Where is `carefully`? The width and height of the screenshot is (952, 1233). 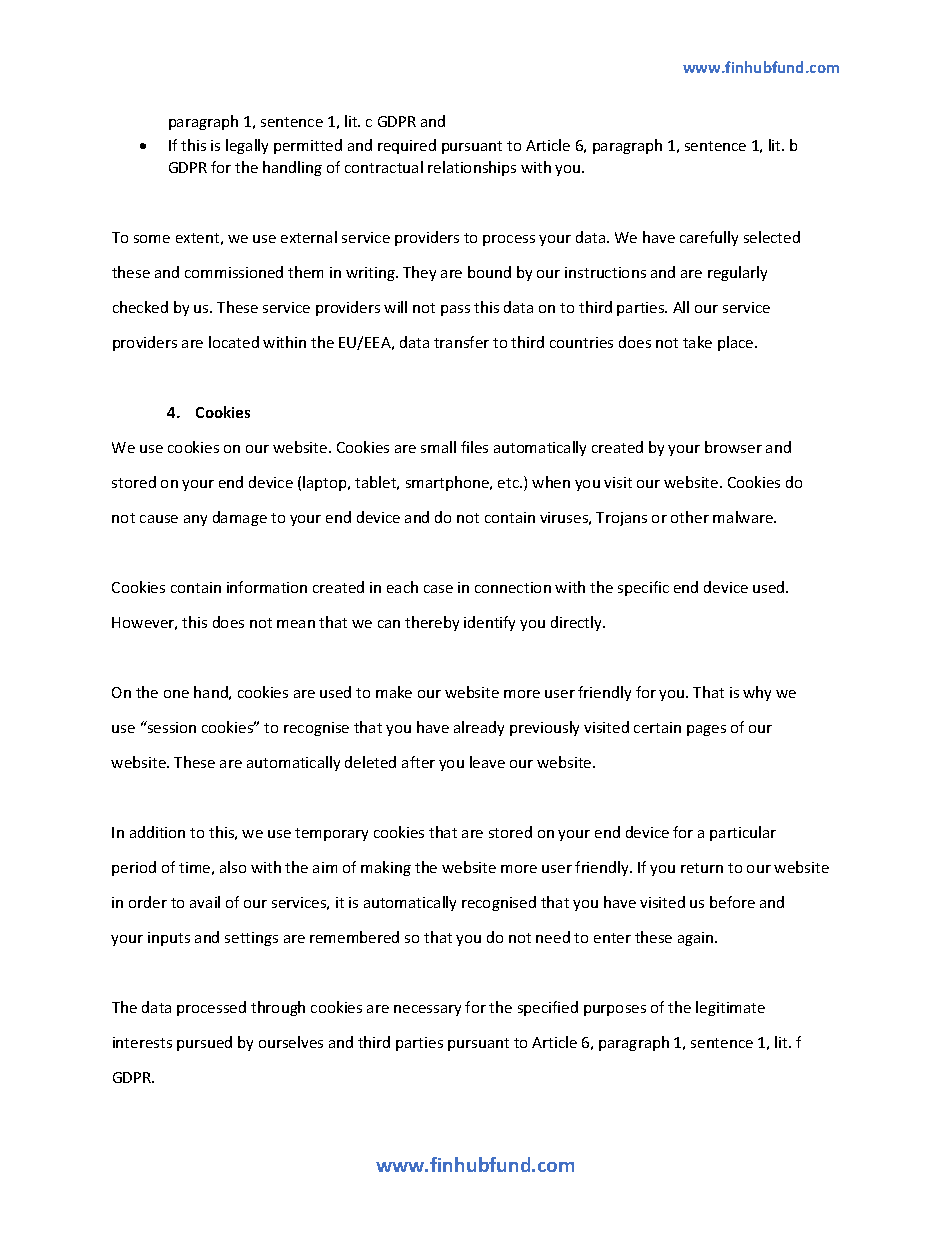
carefully is located at coordinates (709, 238).
